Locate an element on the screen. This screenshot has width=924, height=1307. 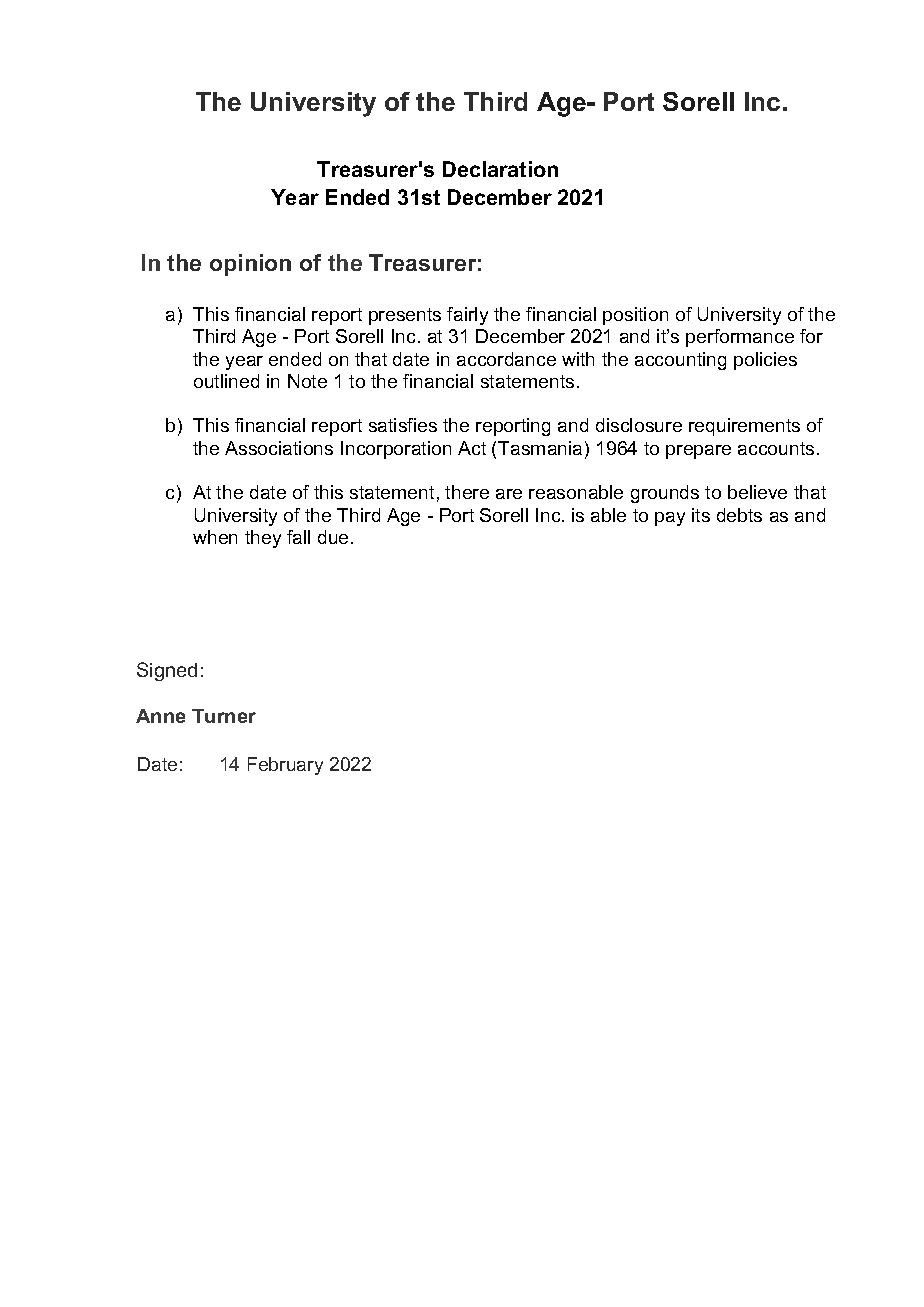
position is located at coordinates (635, 316).
